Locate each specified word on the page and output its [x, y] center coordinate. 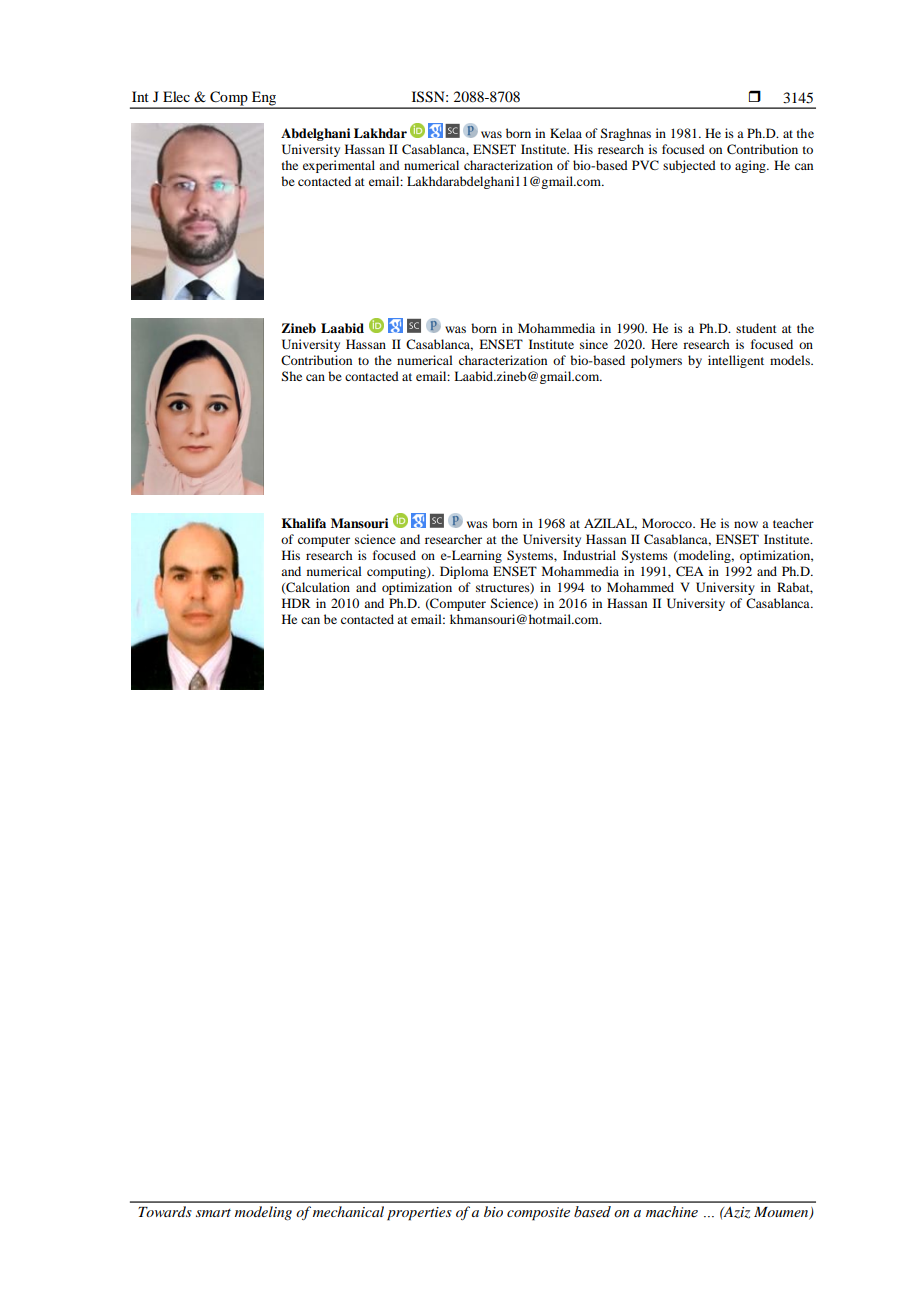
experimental [339, 166]
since [594, 344]
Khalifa [304, 523]
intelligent [736, 361]
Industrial [589, 555]
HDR [296, 603]
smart [213, 1213]
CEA [690, 571]
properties [419, 1214]
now [746, 524]
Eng [264, 99]
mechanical [348, 1211]
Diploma [464, 572]
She [292, 376]
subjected [689, 166]
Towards [165, 1211]
